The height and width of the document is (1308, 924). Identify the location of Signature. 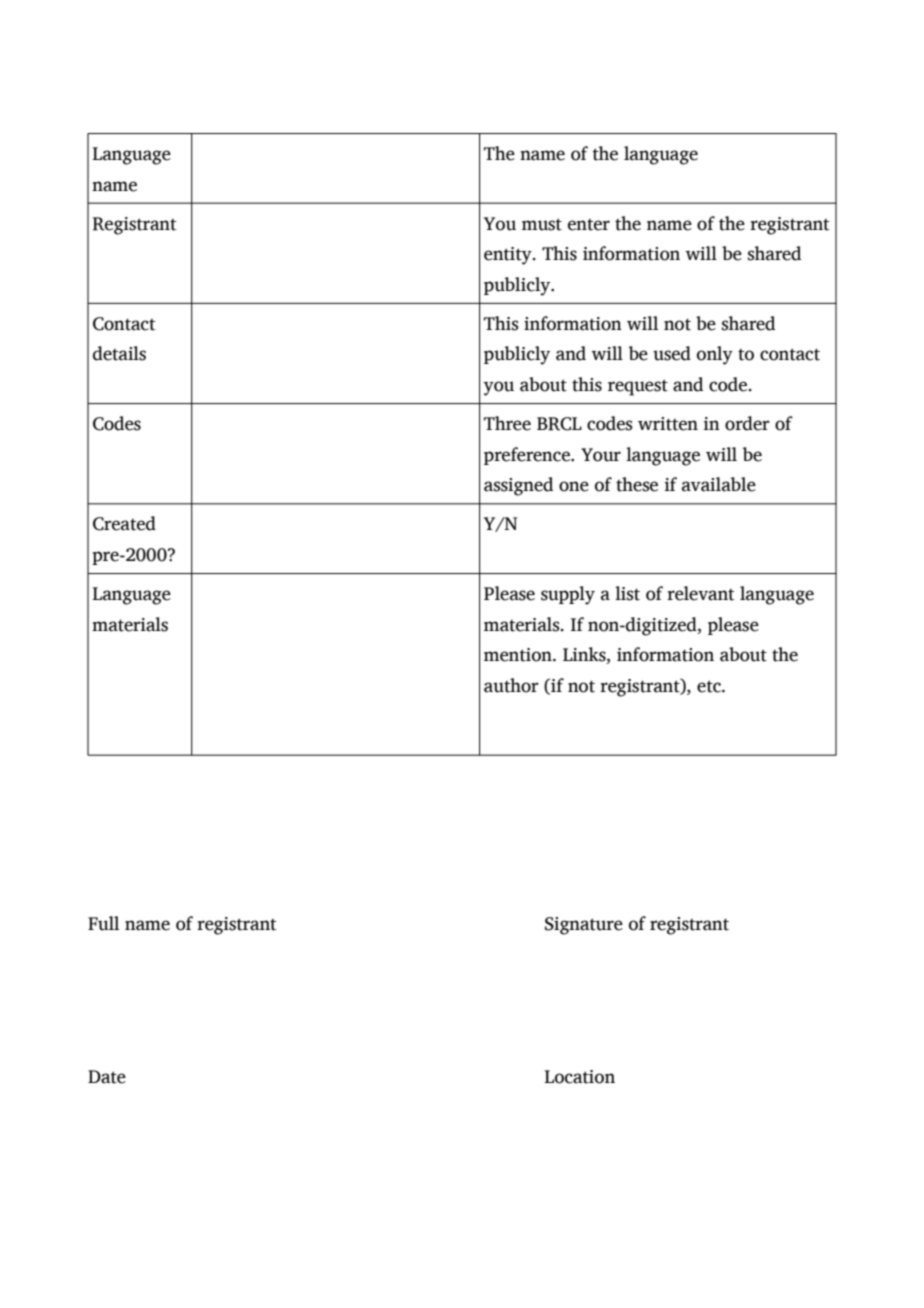
(584, 926).
